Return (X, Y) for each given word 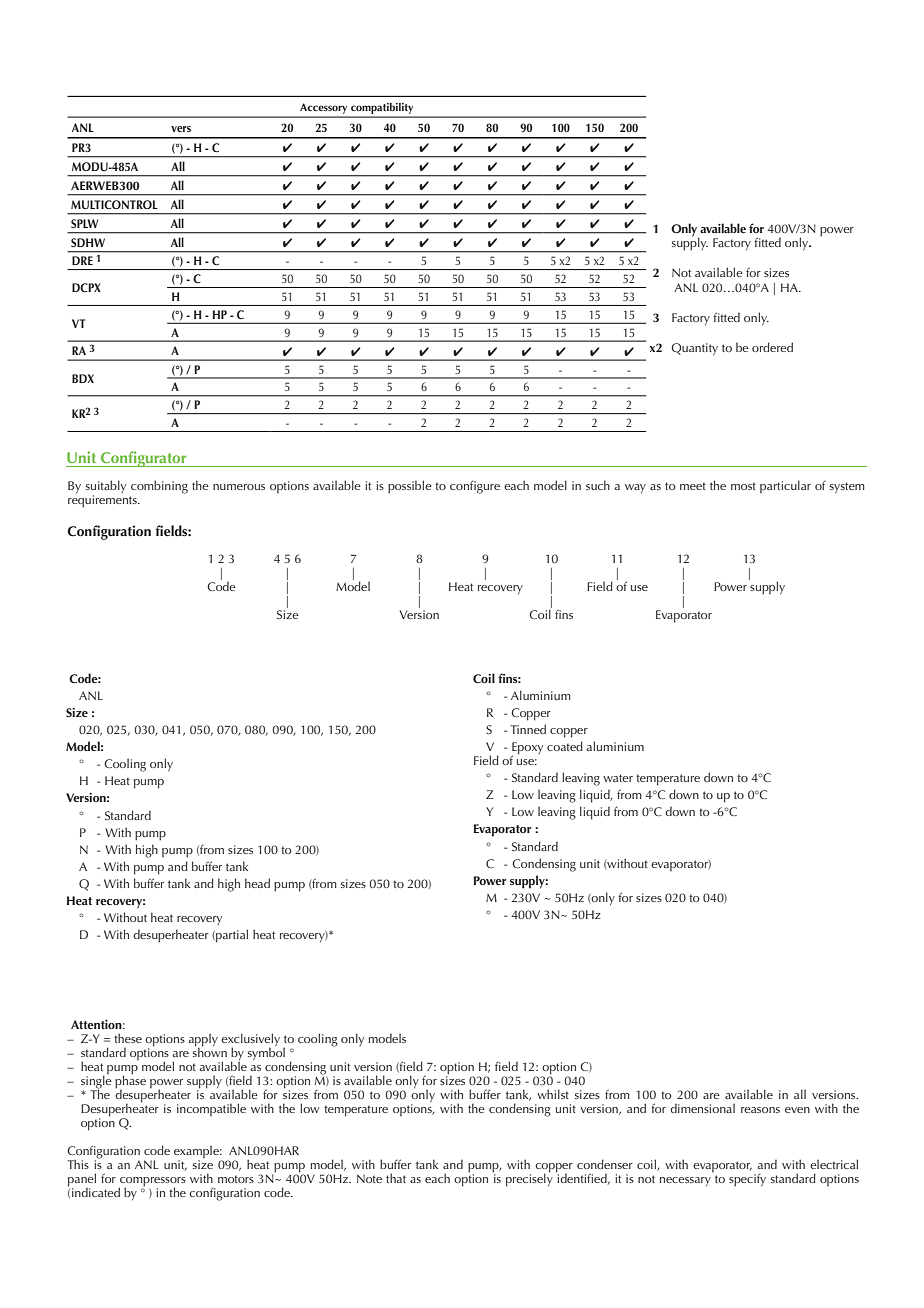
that (396, 1178)
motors (236, 1179)
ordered (772, 347)
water (618, 778)
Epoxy (527, 749)
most (743, 486)
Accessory (323, 109)
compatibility (382, 108)
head (257, 883)
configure (475, 487)
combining (159, 487)
